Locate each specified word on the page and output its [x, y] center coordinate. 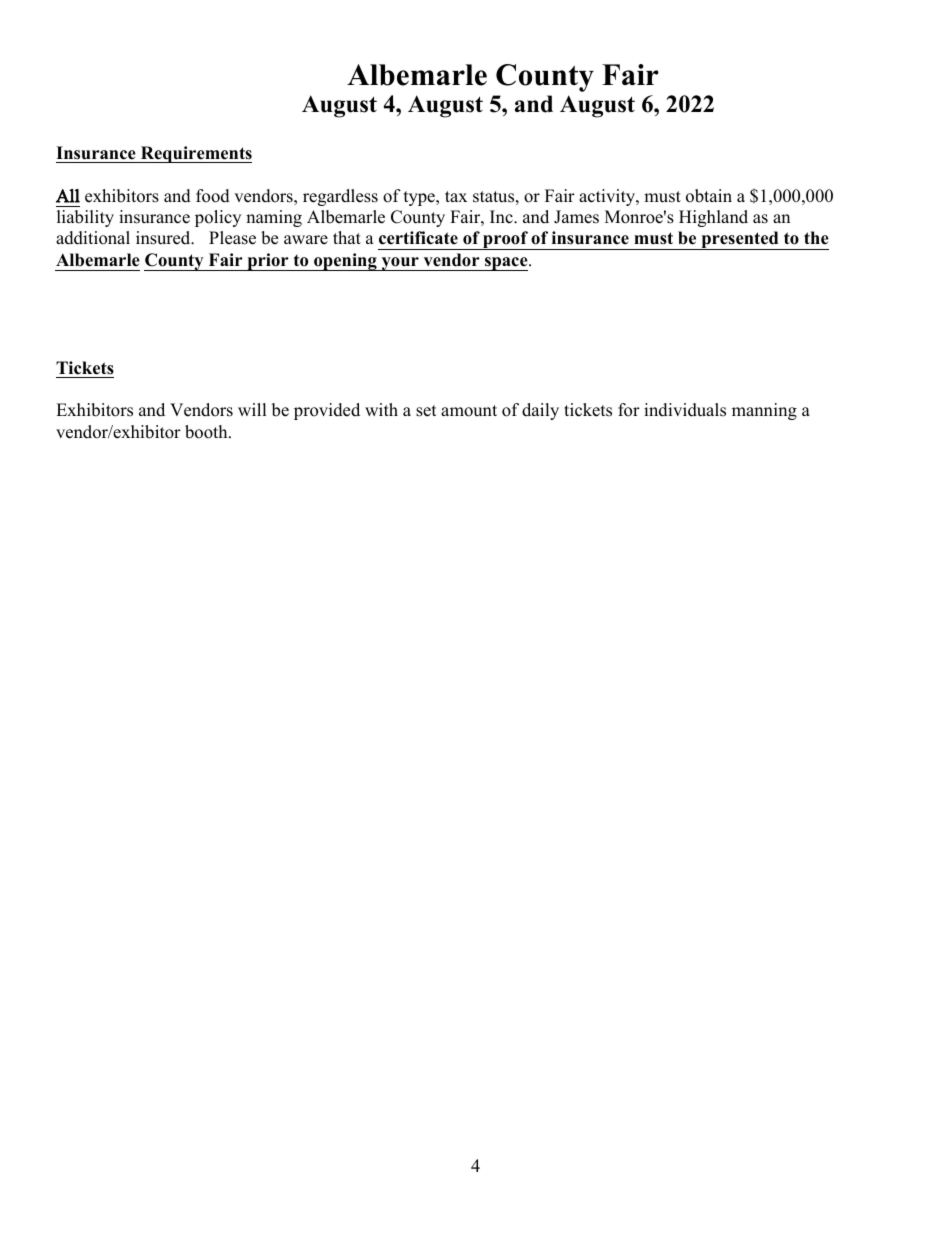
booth [207, 432]
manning [764, 411]
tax [456, 196]
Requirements [195, 154]
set [426, 411]
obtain [709, 196]
